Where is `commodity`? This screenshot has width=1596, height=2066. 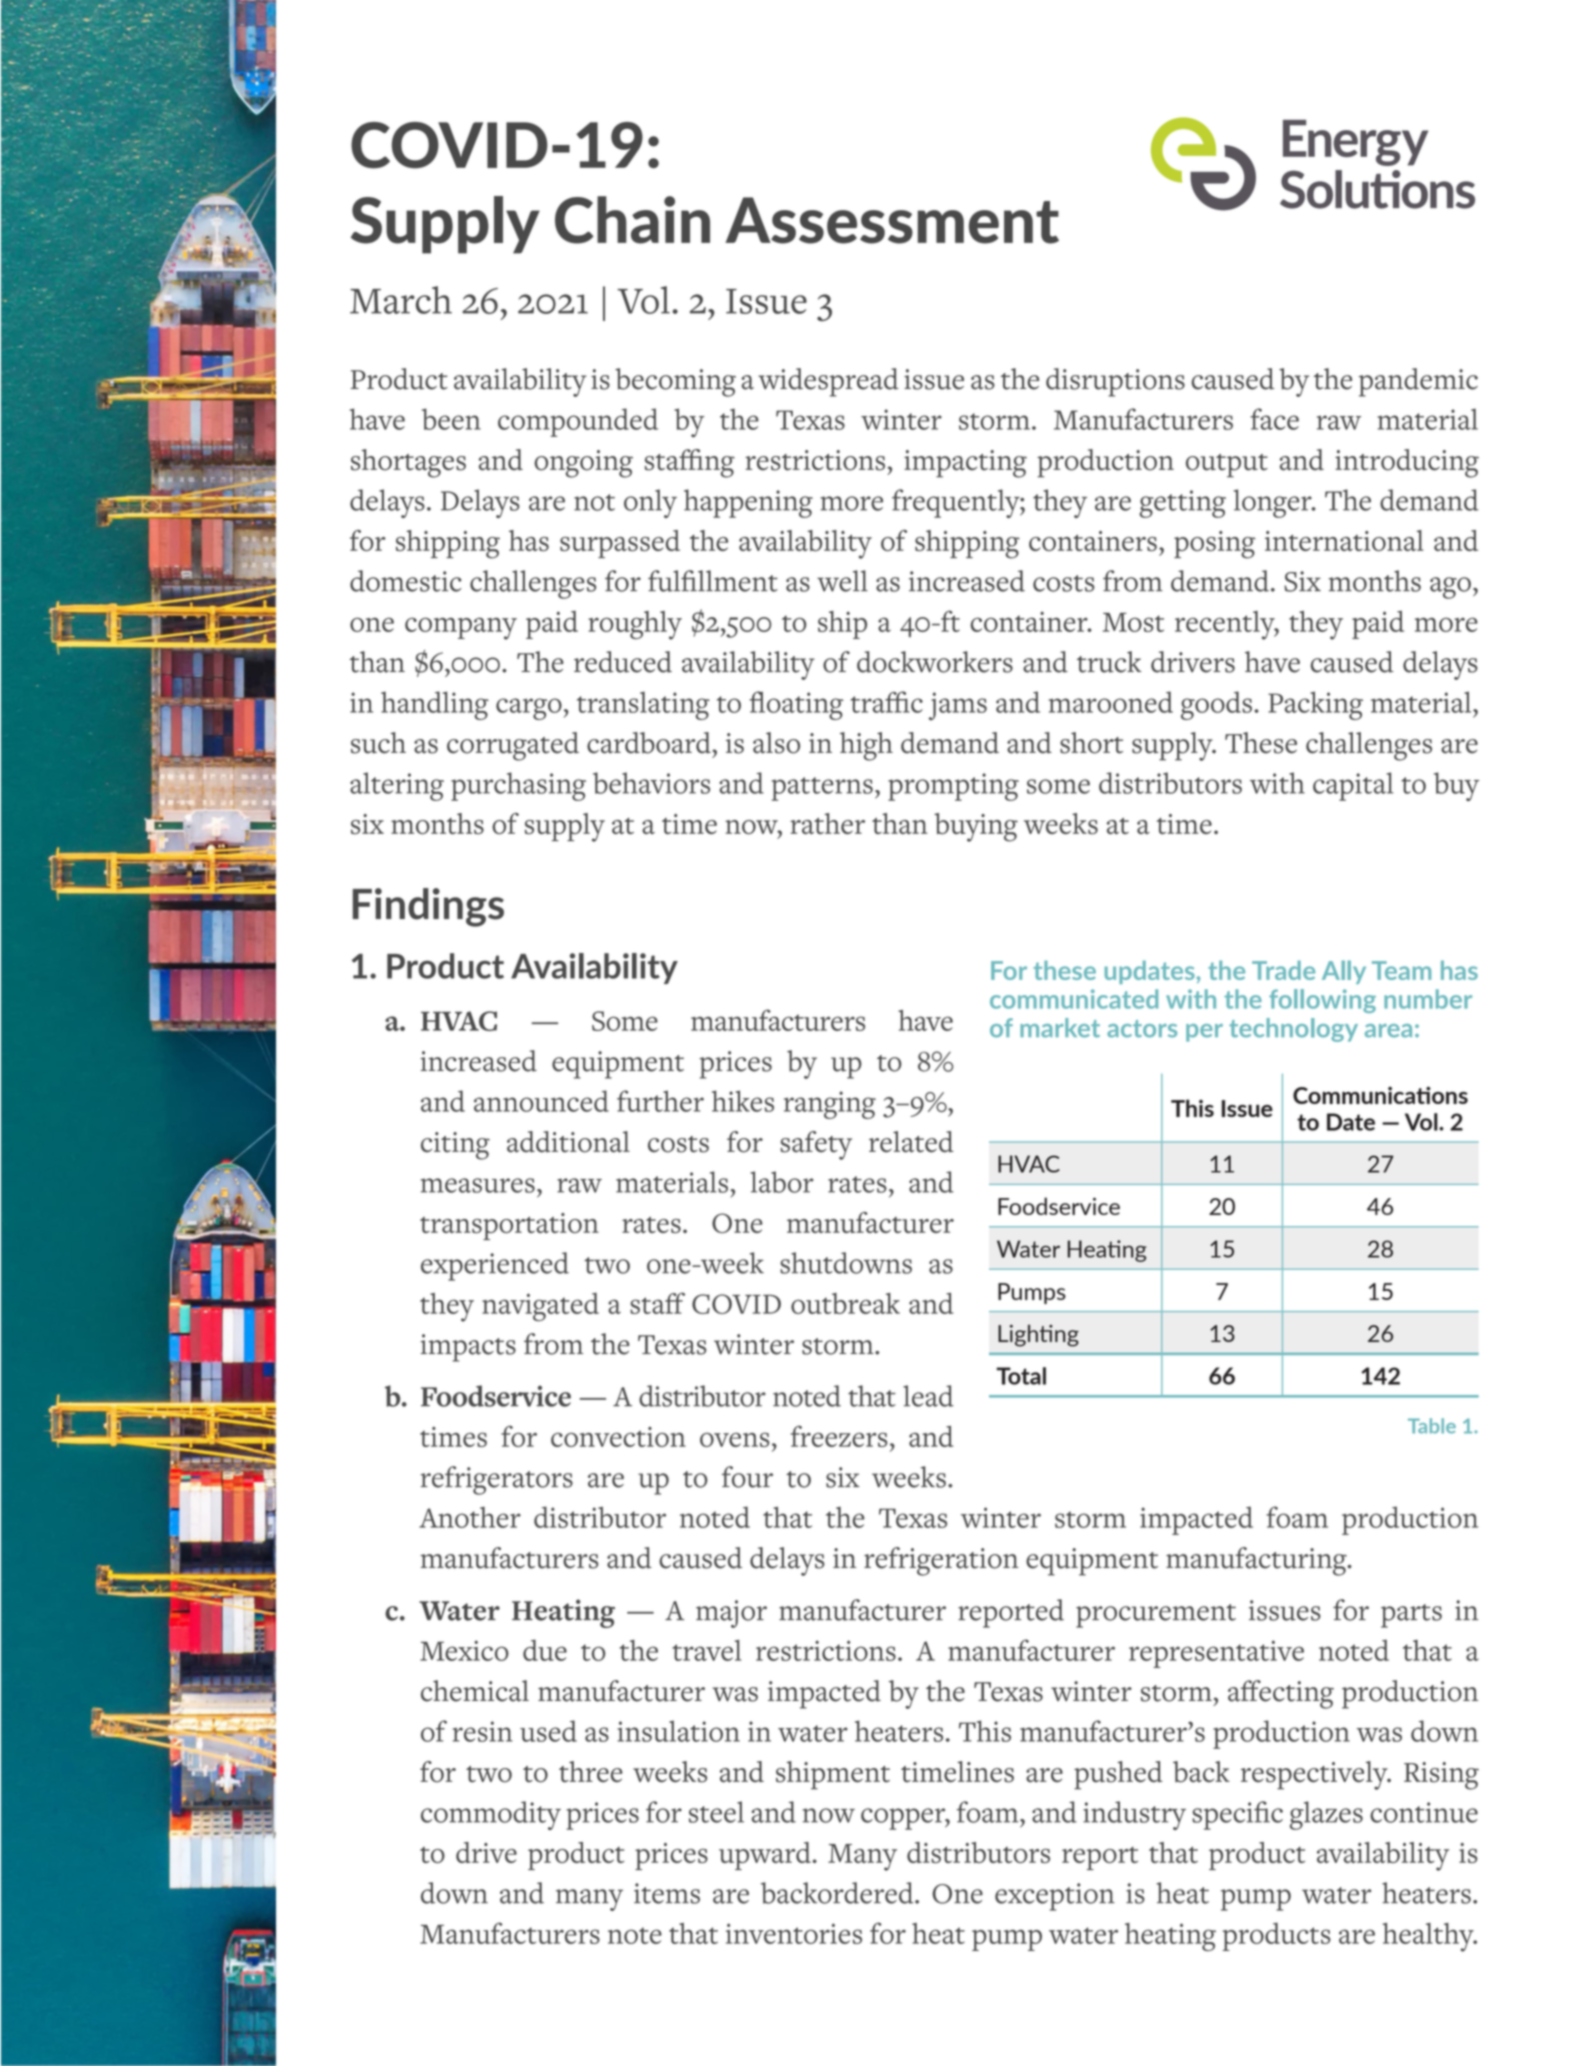
commodity is located at coordinates (491, 1815).
